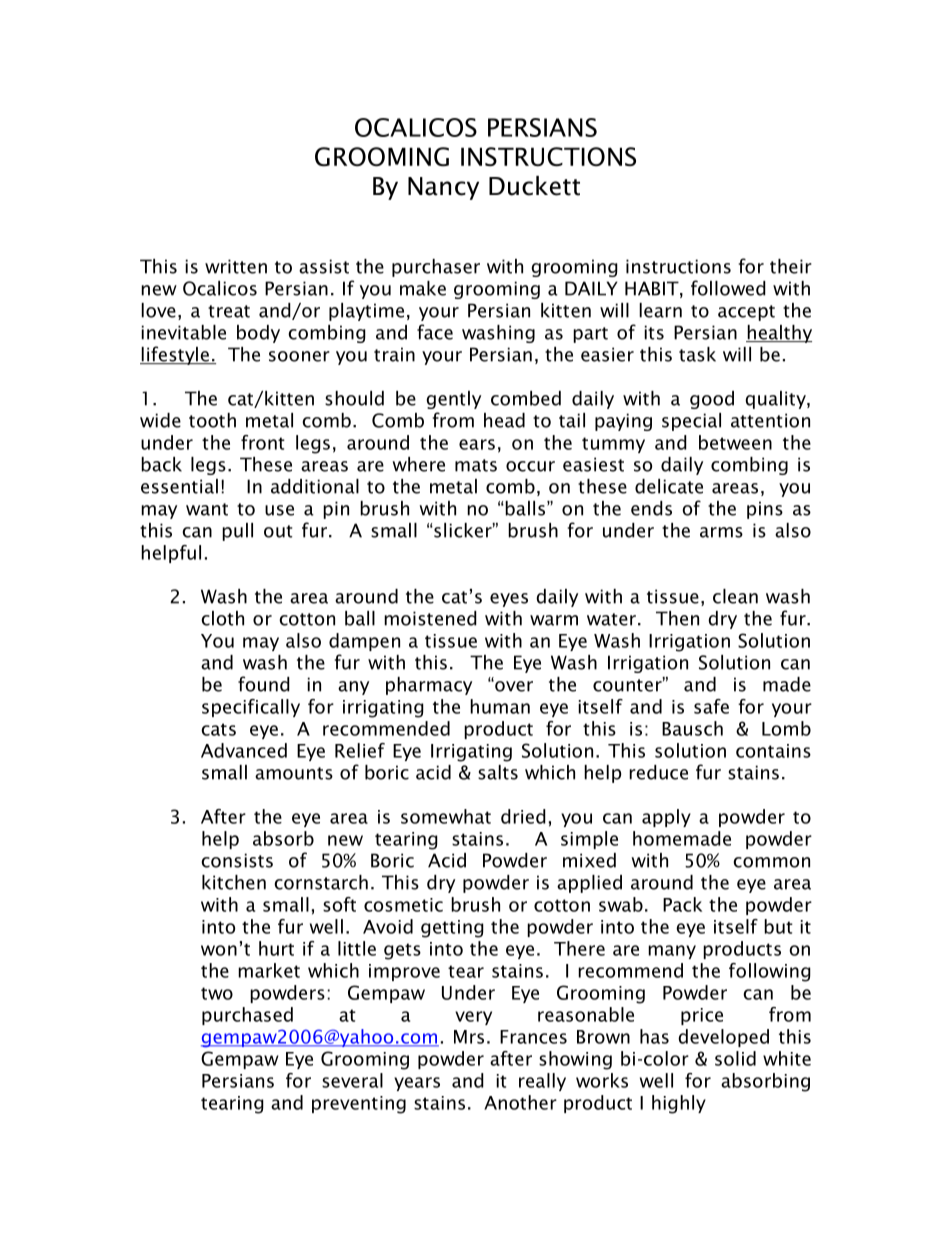  I want to click on cloth, so click(222, 618).
